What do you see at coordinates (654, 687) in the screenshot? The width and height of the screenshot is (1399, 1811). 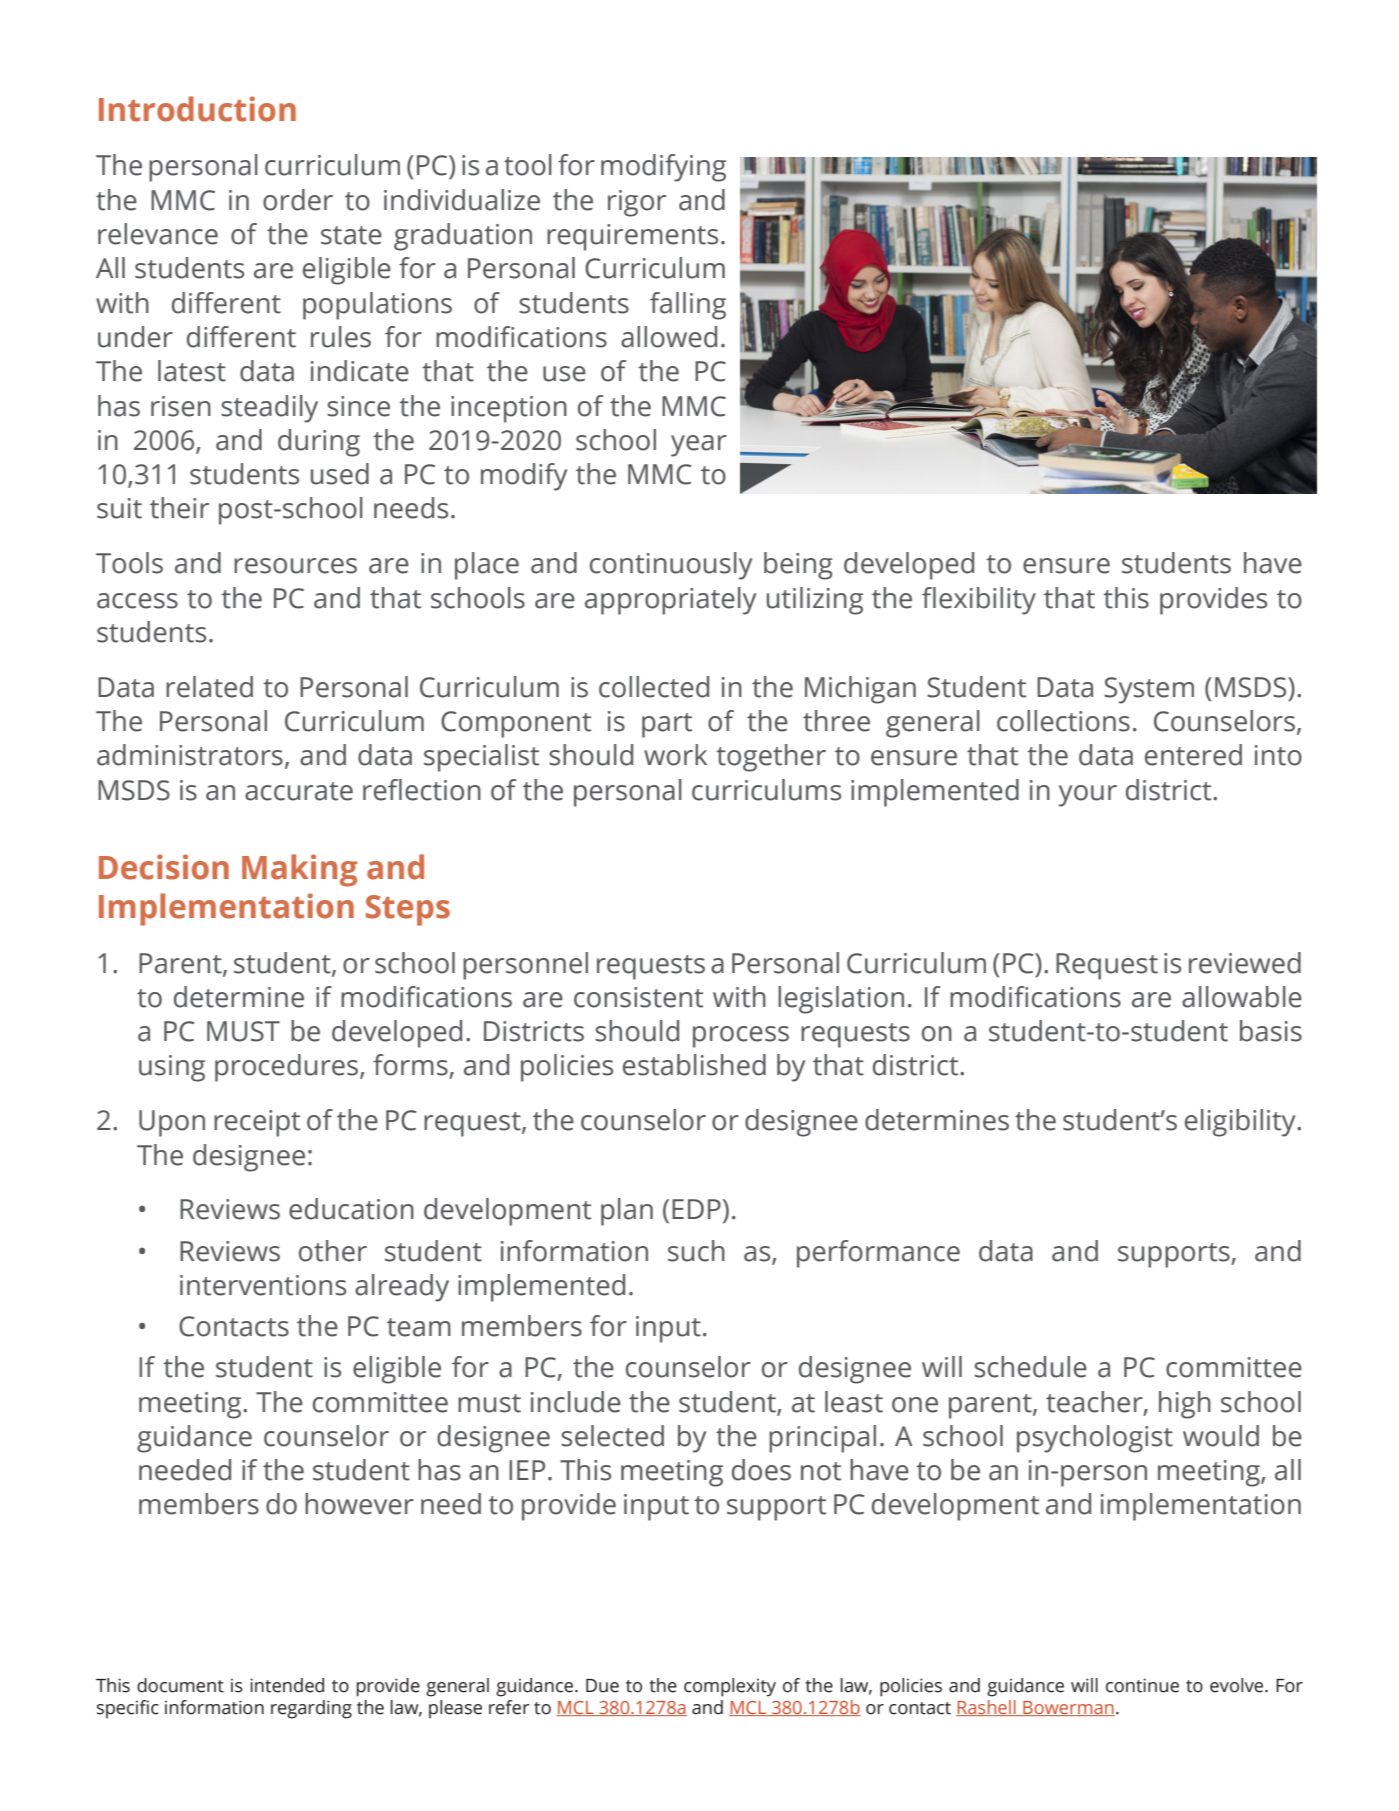 I see `collected` at bounding box center [654, 687].
